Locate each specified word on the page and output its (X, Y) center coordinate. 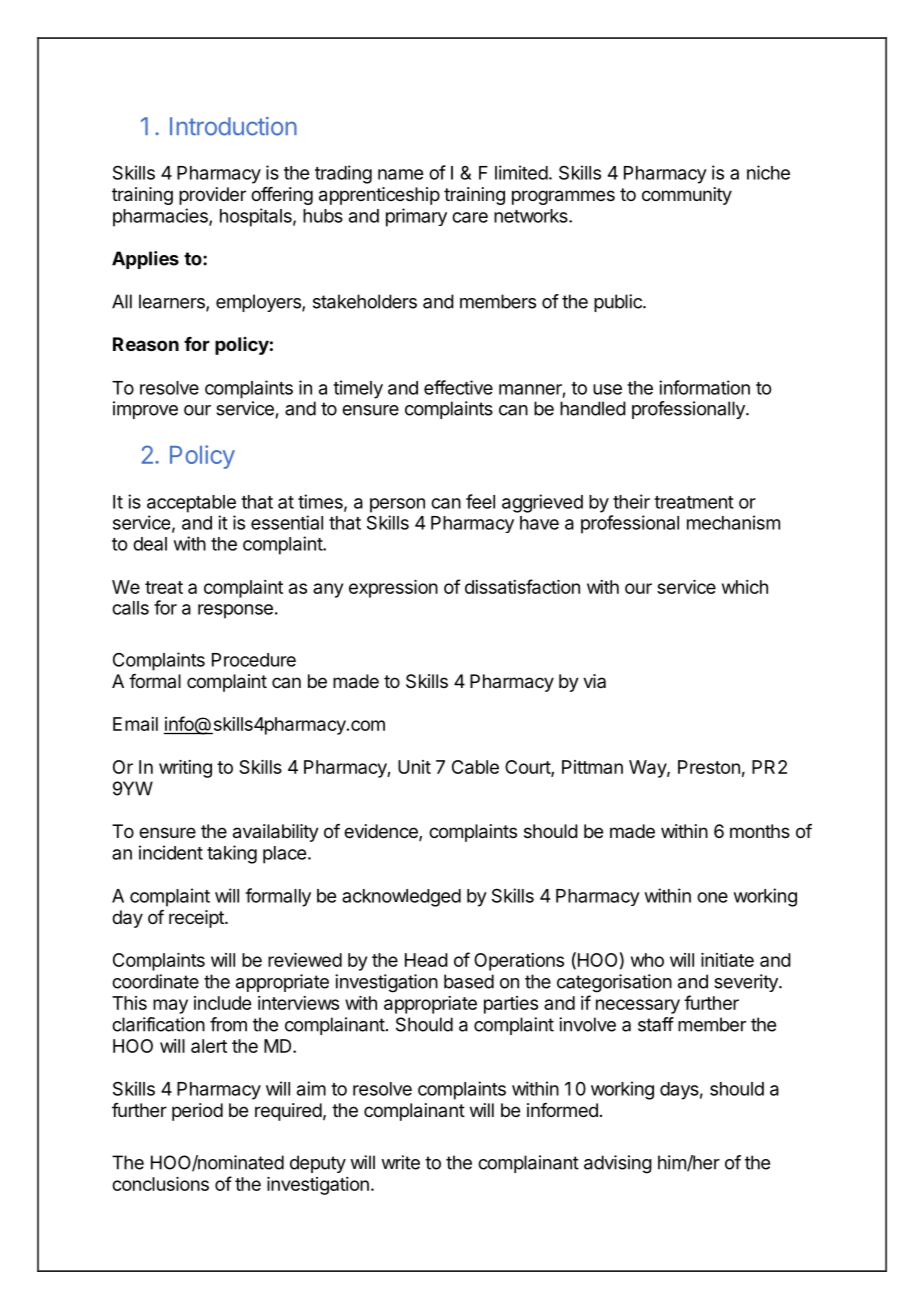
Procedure (254, 660)
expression (393, 589)
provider (212, 196)
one (712, 897)
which (745, 587)
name (400, 174)
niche (768, 172)
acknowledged (401, 898)
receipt (197, 919)
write (400, 1162)
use (607, 389)
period (197, 1112)
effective (458, 387)
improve (145, 410)
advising (618, 1164)
